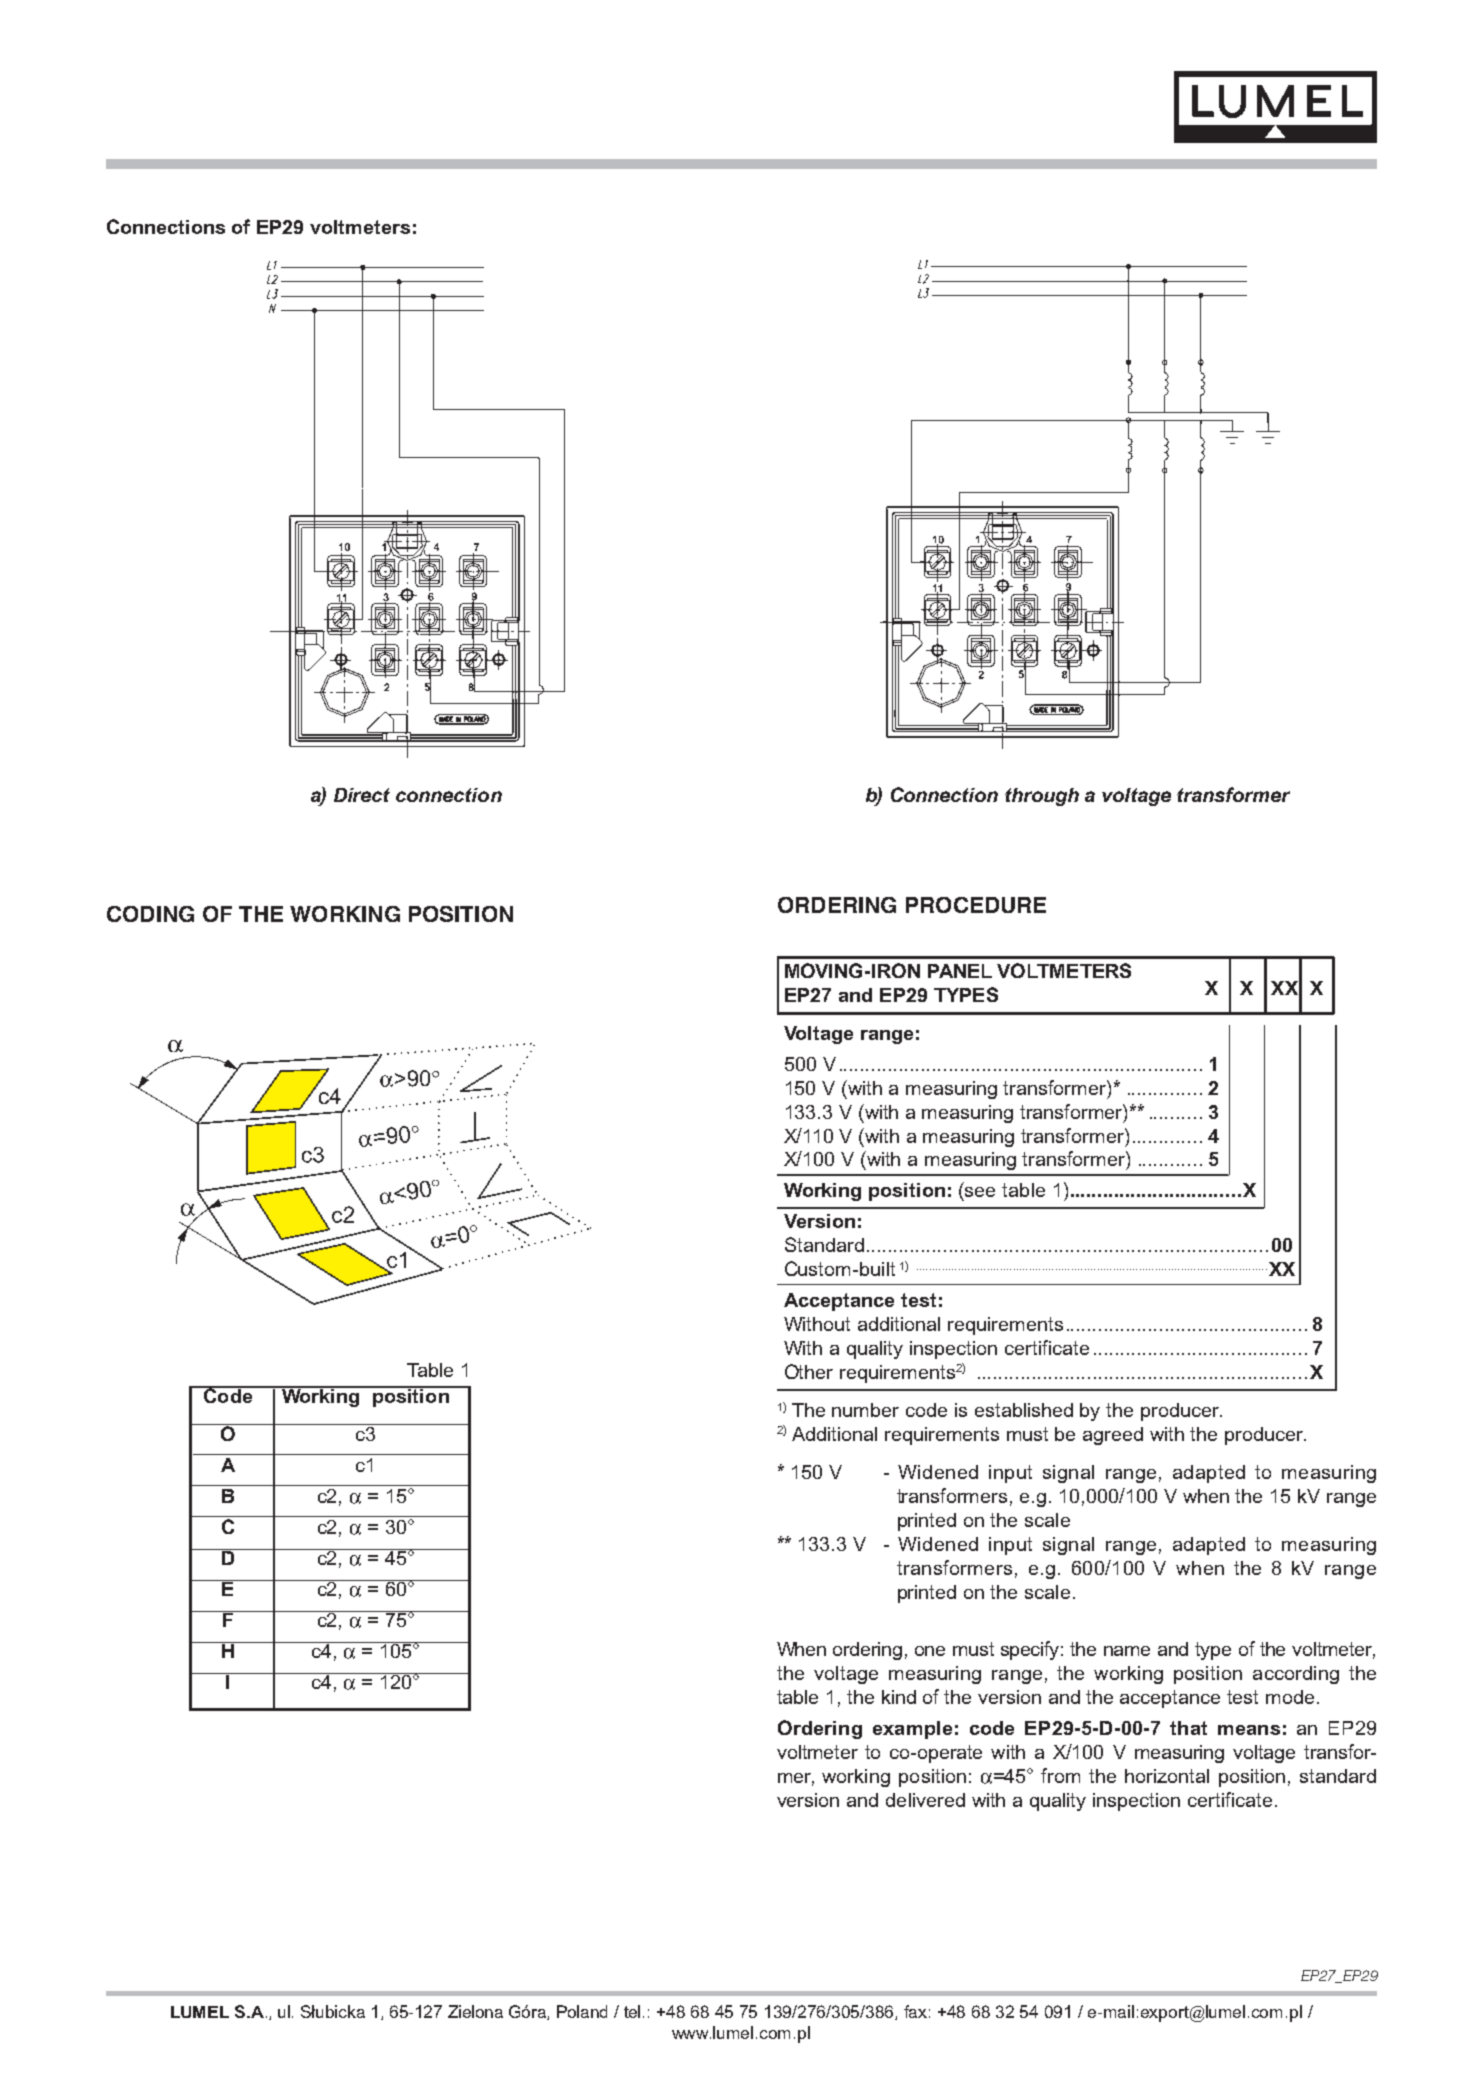  Describe the element at coordinates (1042, 797) in the screenshot. I see `through` at that location.
